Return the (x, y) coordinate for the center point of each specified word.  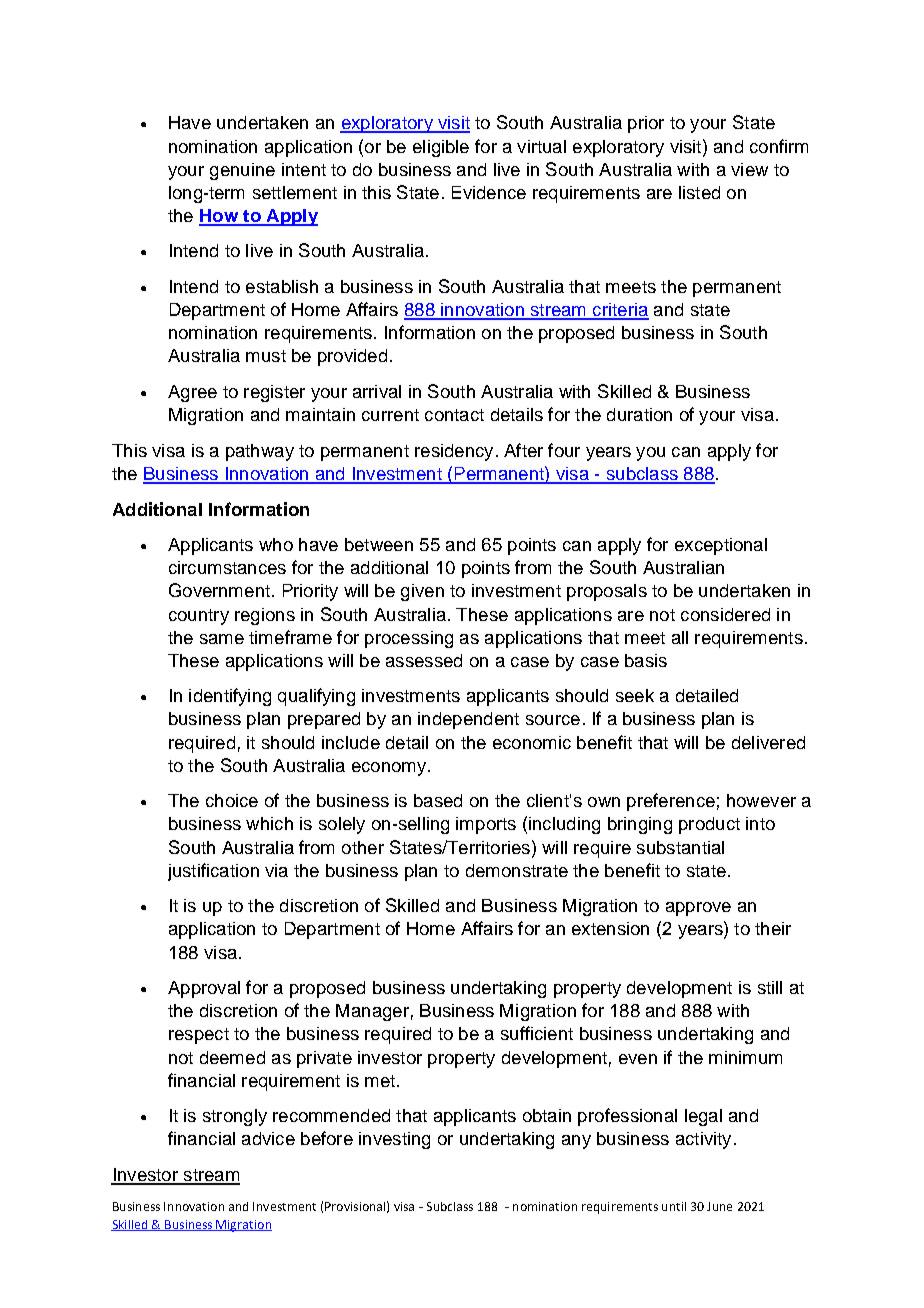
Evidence (489, 192)
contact (454, 415)
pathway (260, 452)
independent (468, 720)
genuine (242, 171)
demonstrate (517, 870)
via (276, 870)
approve (698, 909)
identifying (230, 697)
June (719, 1206)
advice (268, 1138)
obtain (547, 1115)
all (680, 637)
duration (639, 414)
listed (699, 192)
